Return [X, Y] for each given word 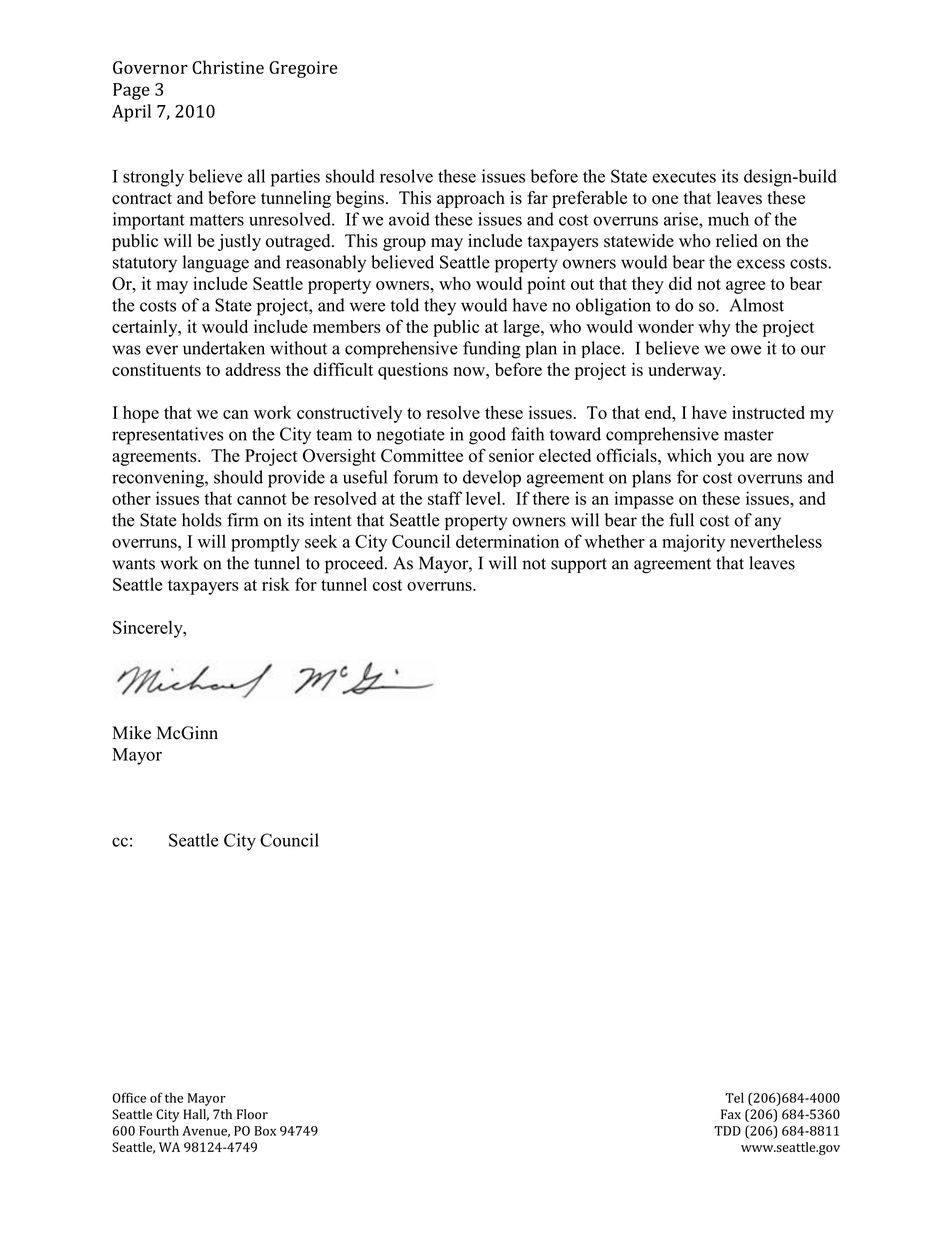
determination [507, 541]
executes [684, 177]
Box [265, 1131]
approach [471, 199]
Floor [252, 1114]
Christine [228, 67]
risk [276, 584]
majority [693, 543]
